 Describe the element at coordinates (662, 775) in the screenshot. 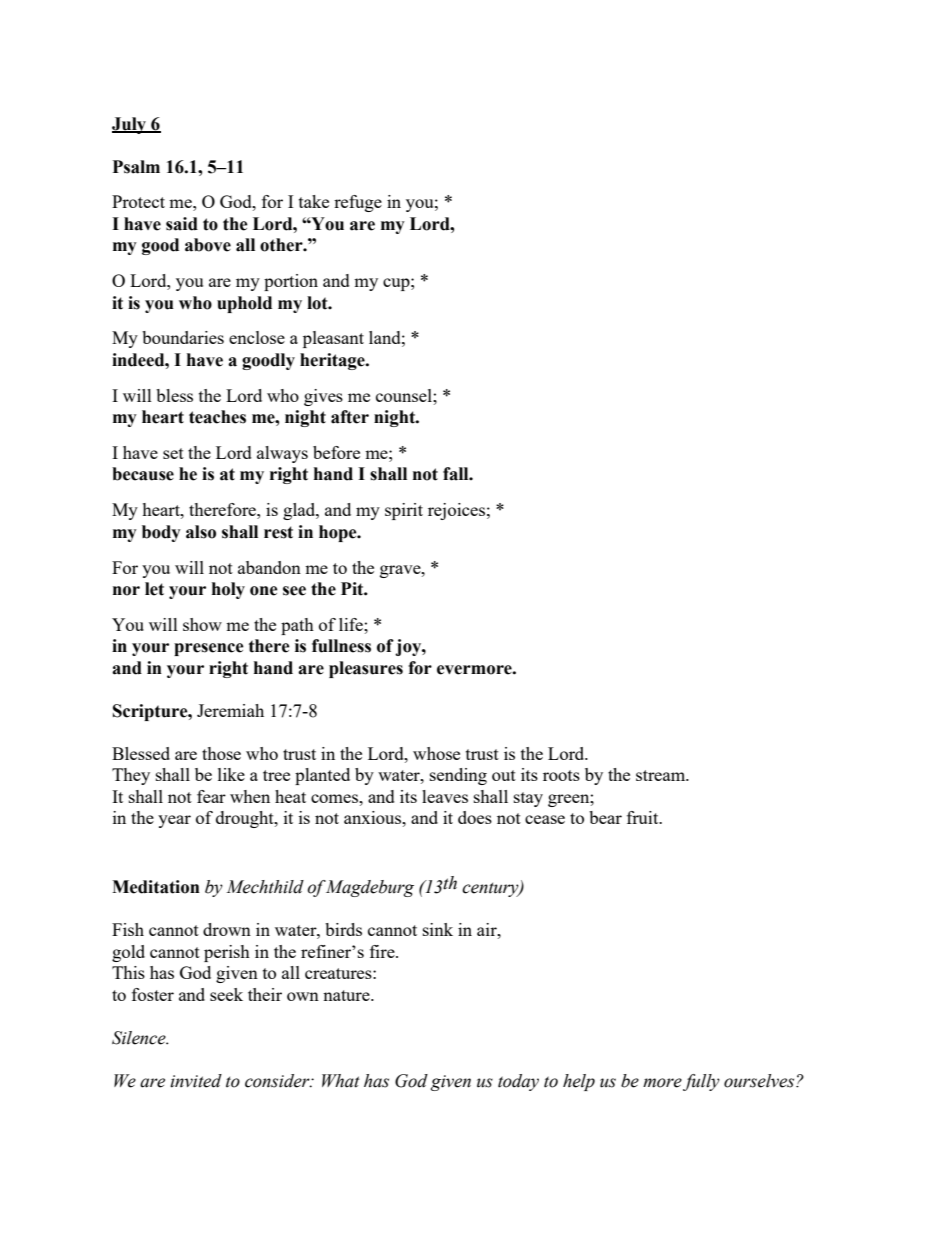

I see `stream` at that location.
